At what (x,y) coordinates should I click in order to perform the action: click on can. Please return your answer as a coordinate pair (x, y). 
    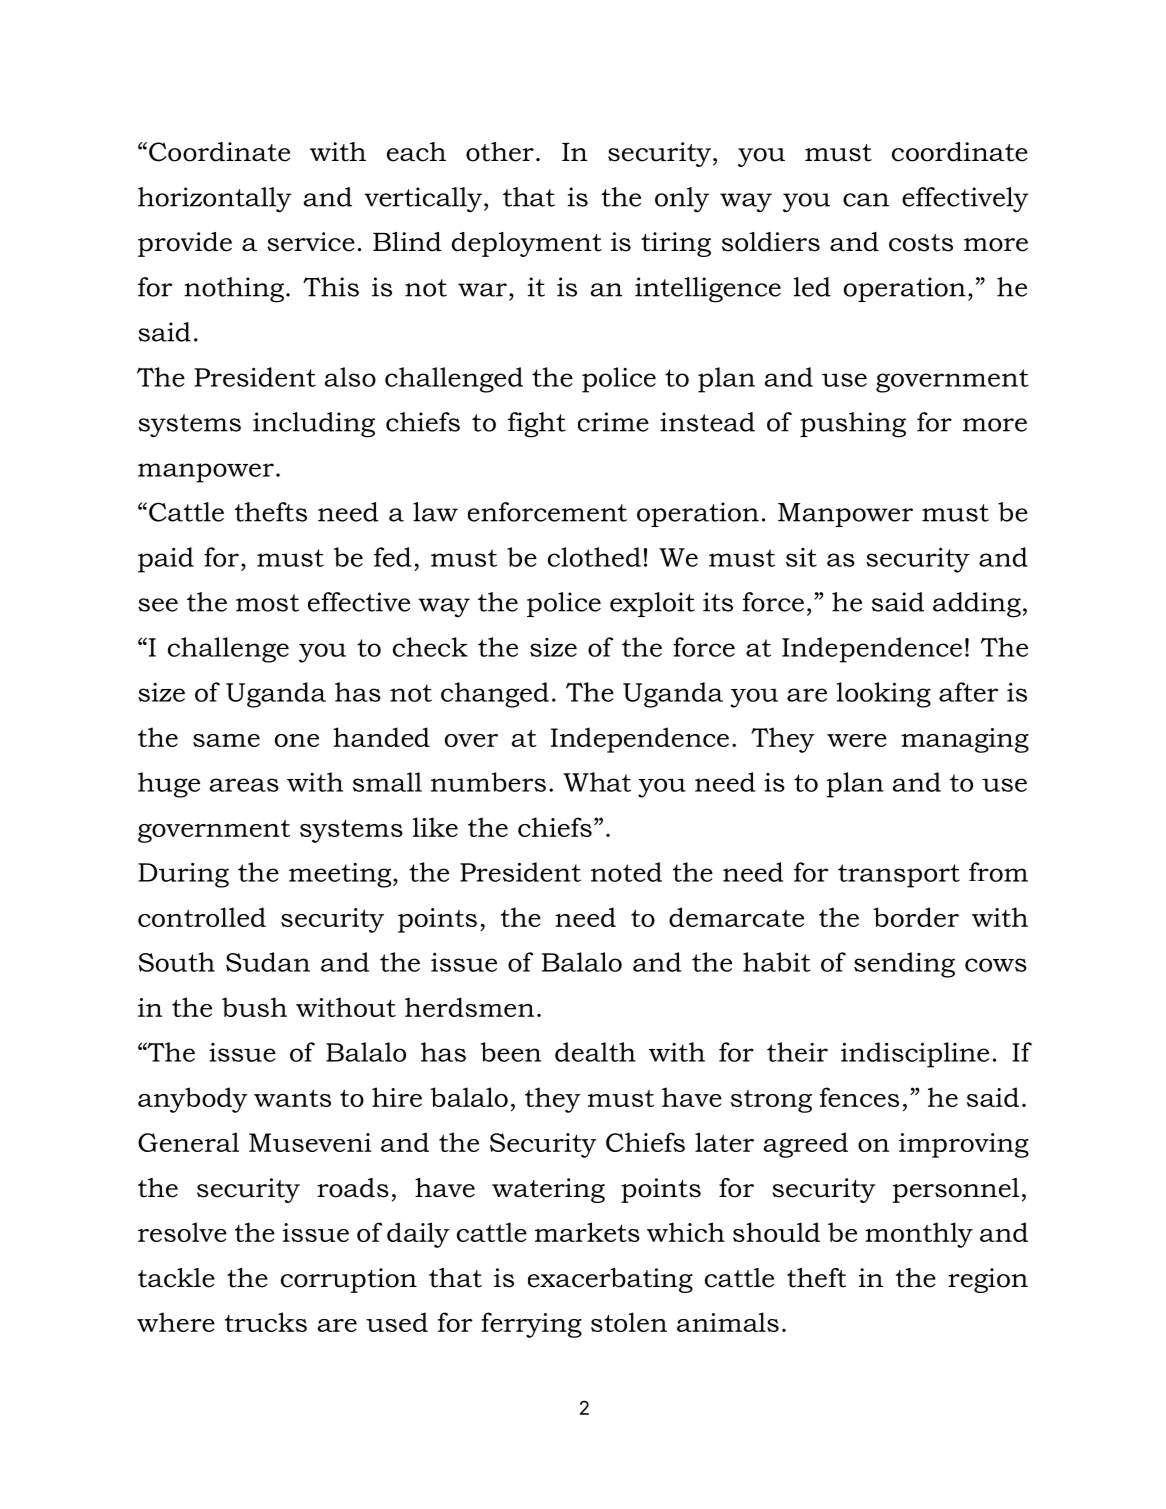
    Looking at the image, I should click on (866, 200).
